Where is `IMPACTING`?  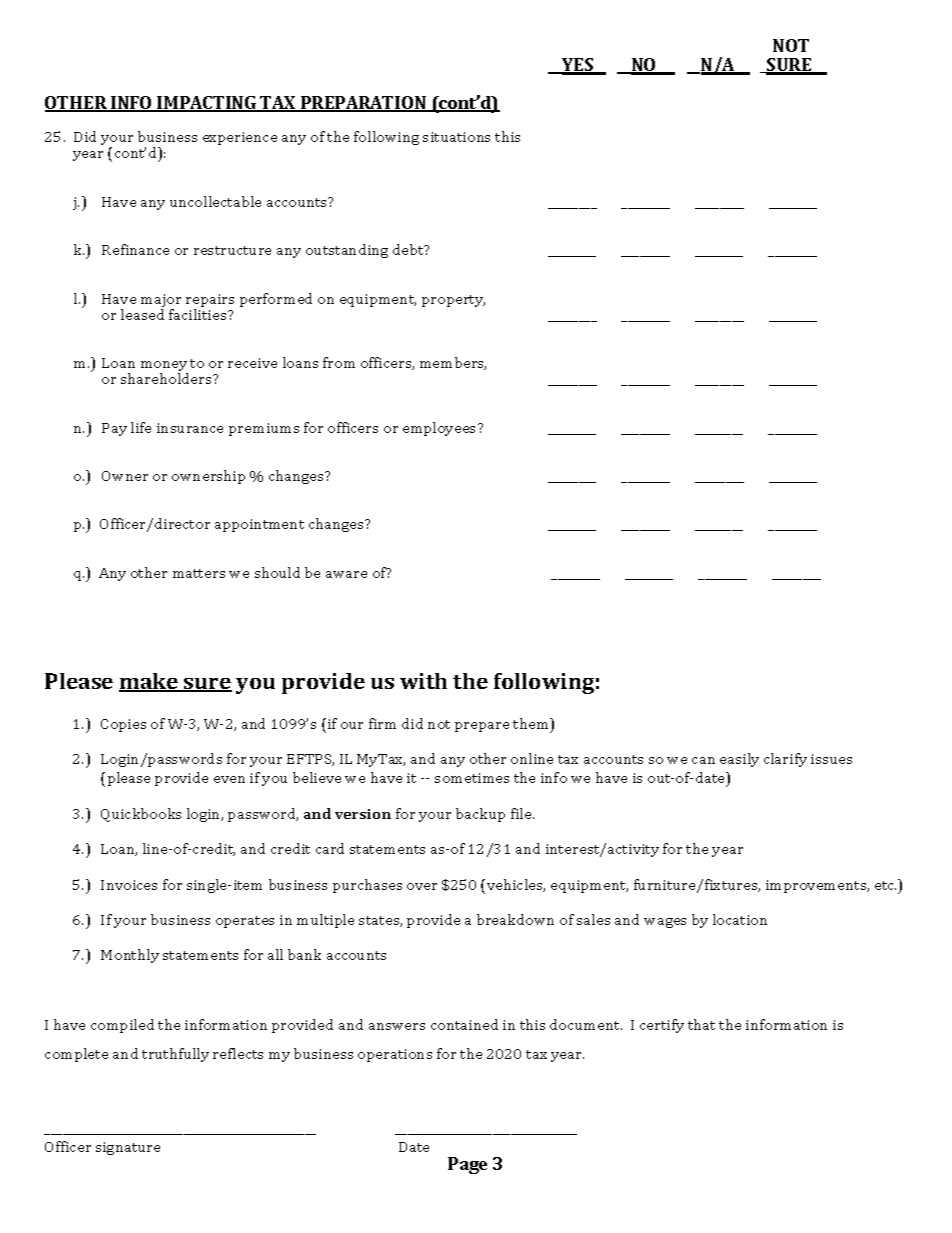 IMPACTING is located at coordinates (207, 104).
